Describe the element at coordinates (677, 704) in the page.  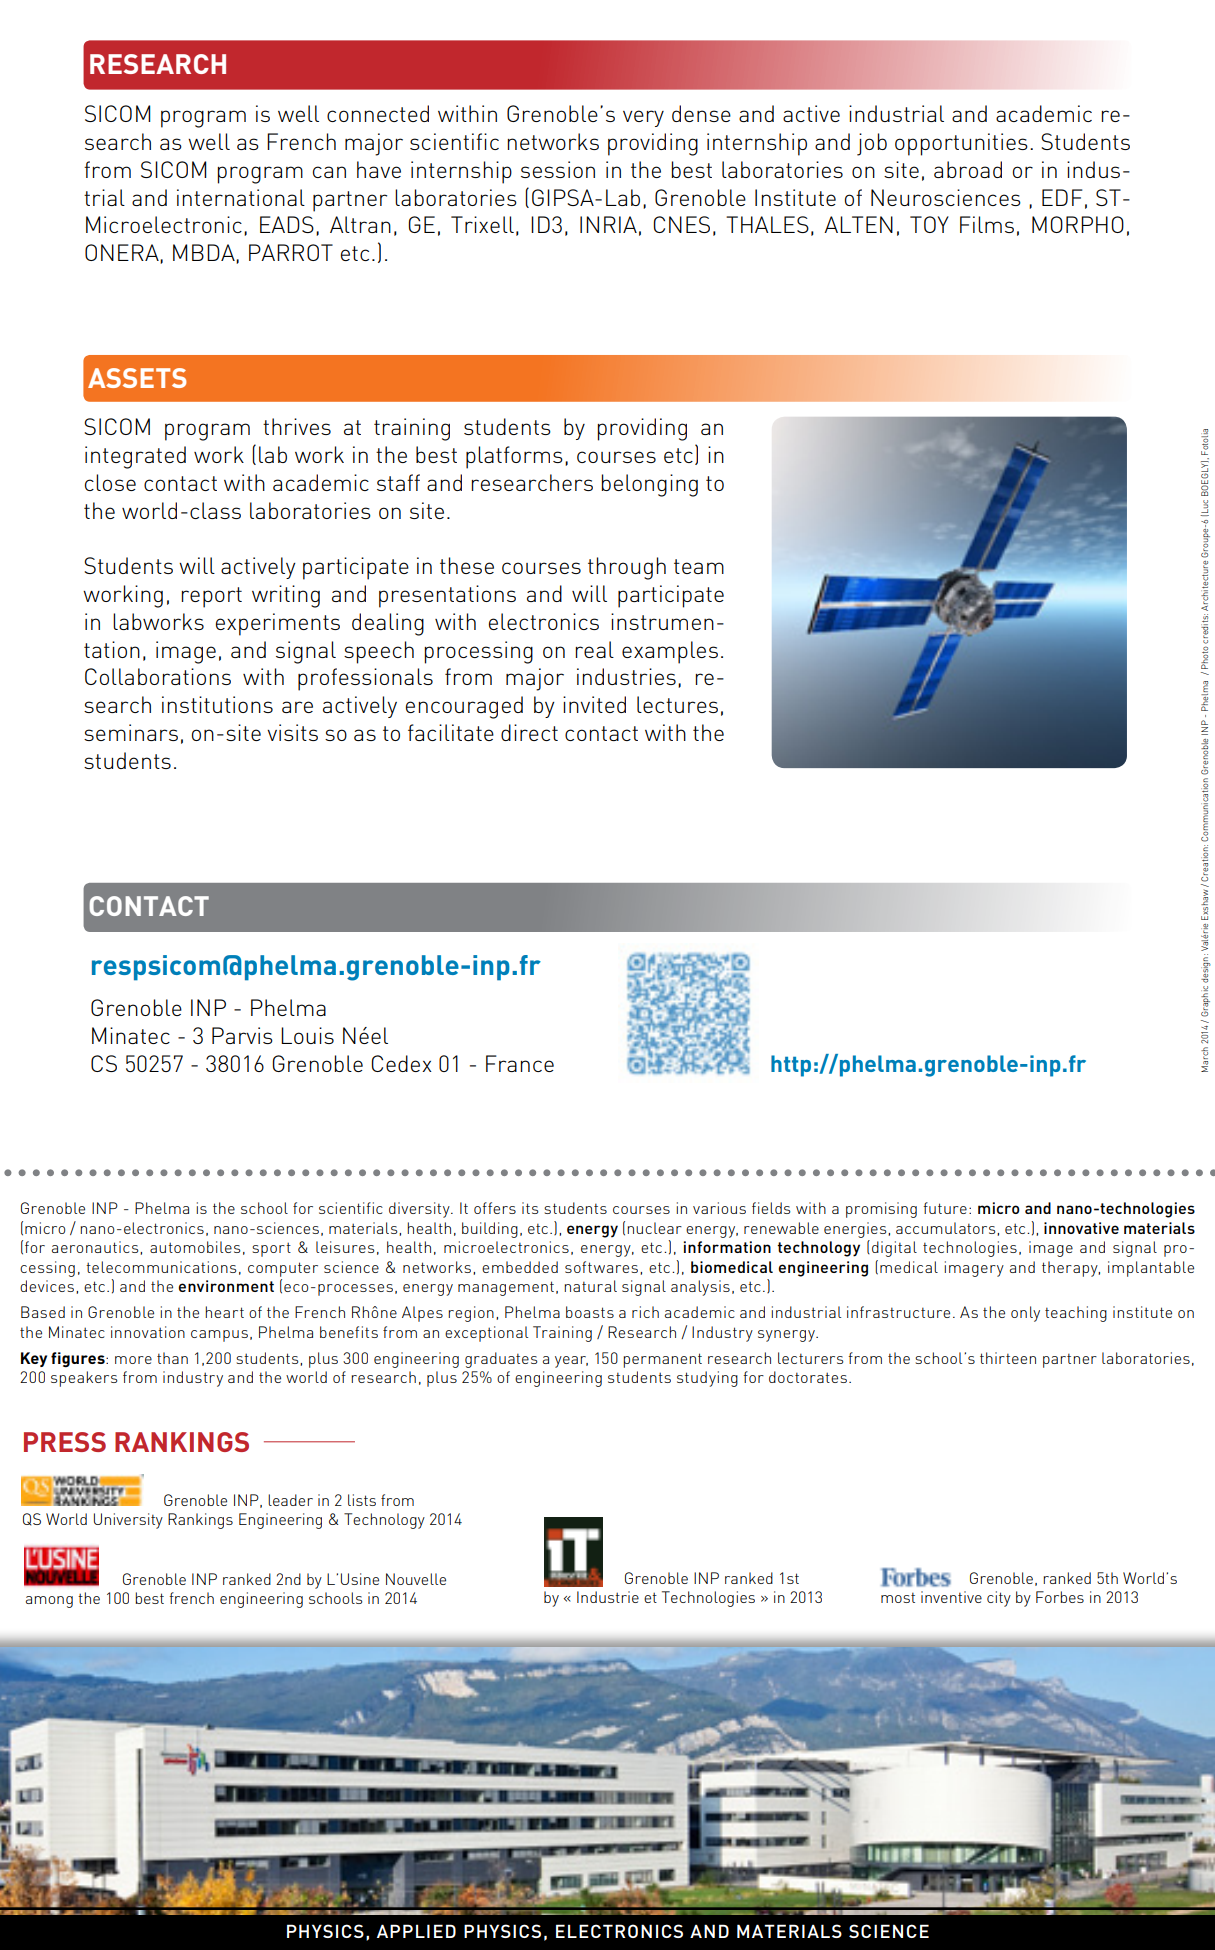
I see `lectures` at that location.
